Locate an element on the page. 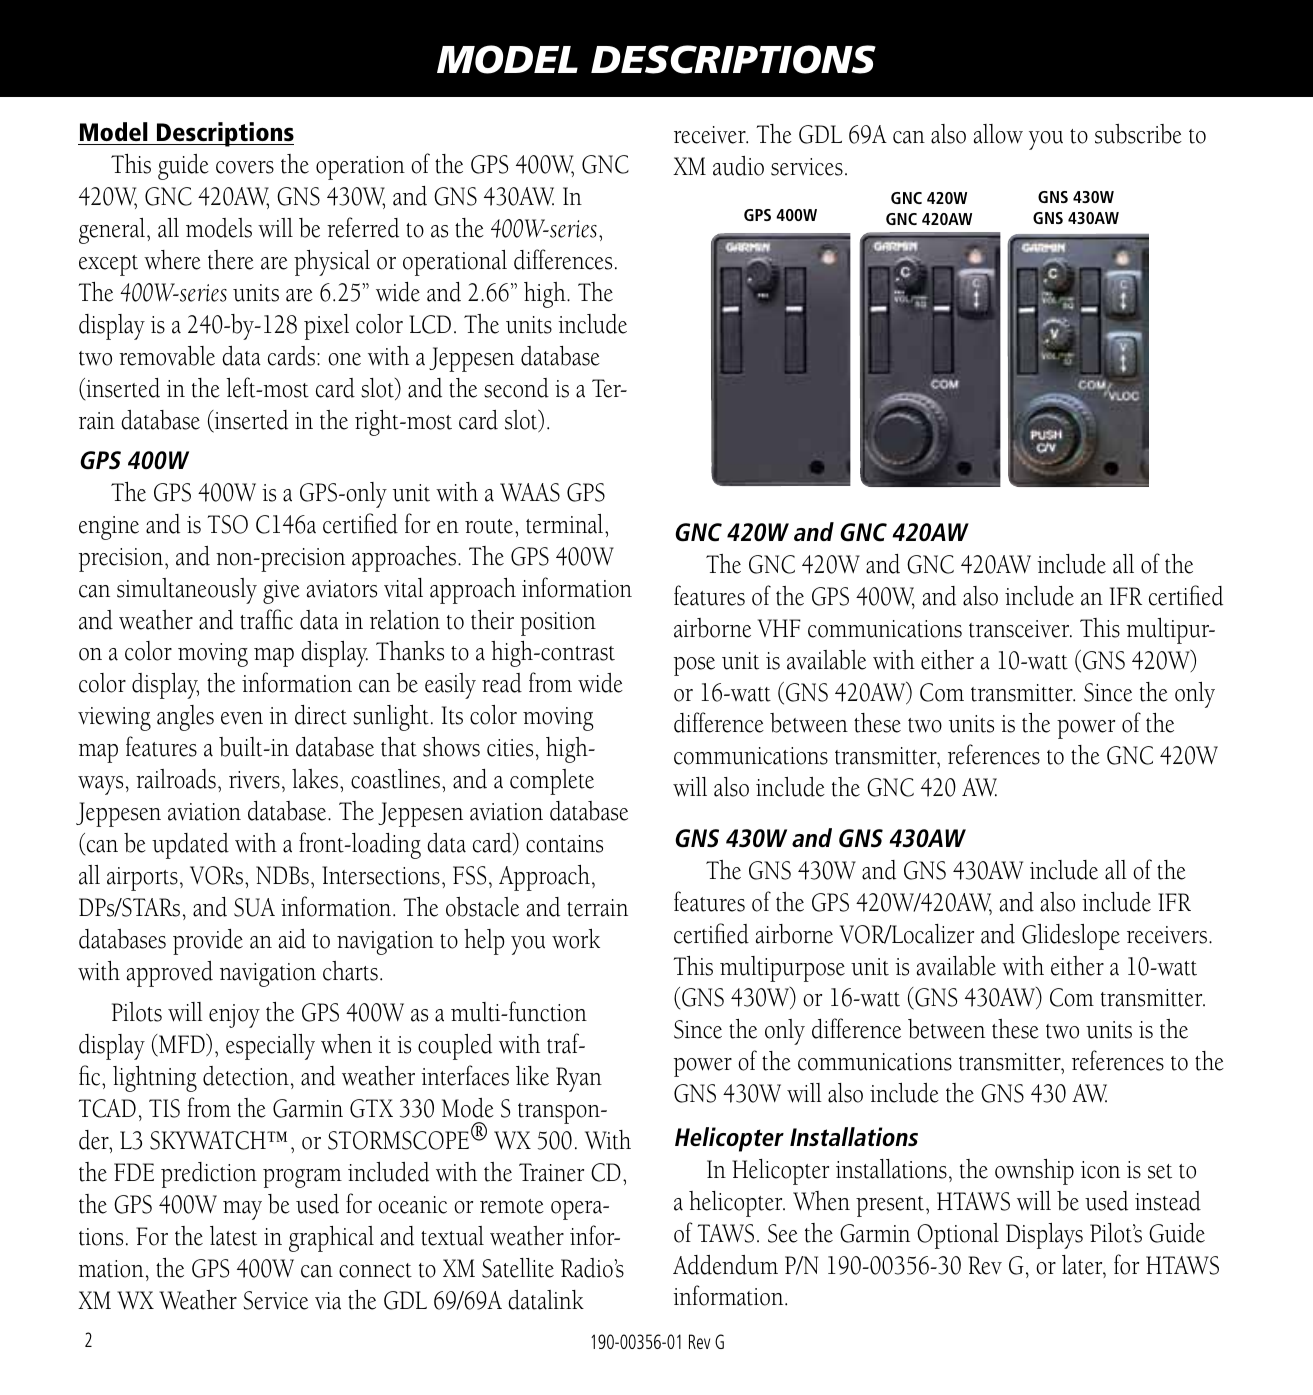 The width and height of the page is (1313, 1395). covers is located at coordinates (245, 167).
